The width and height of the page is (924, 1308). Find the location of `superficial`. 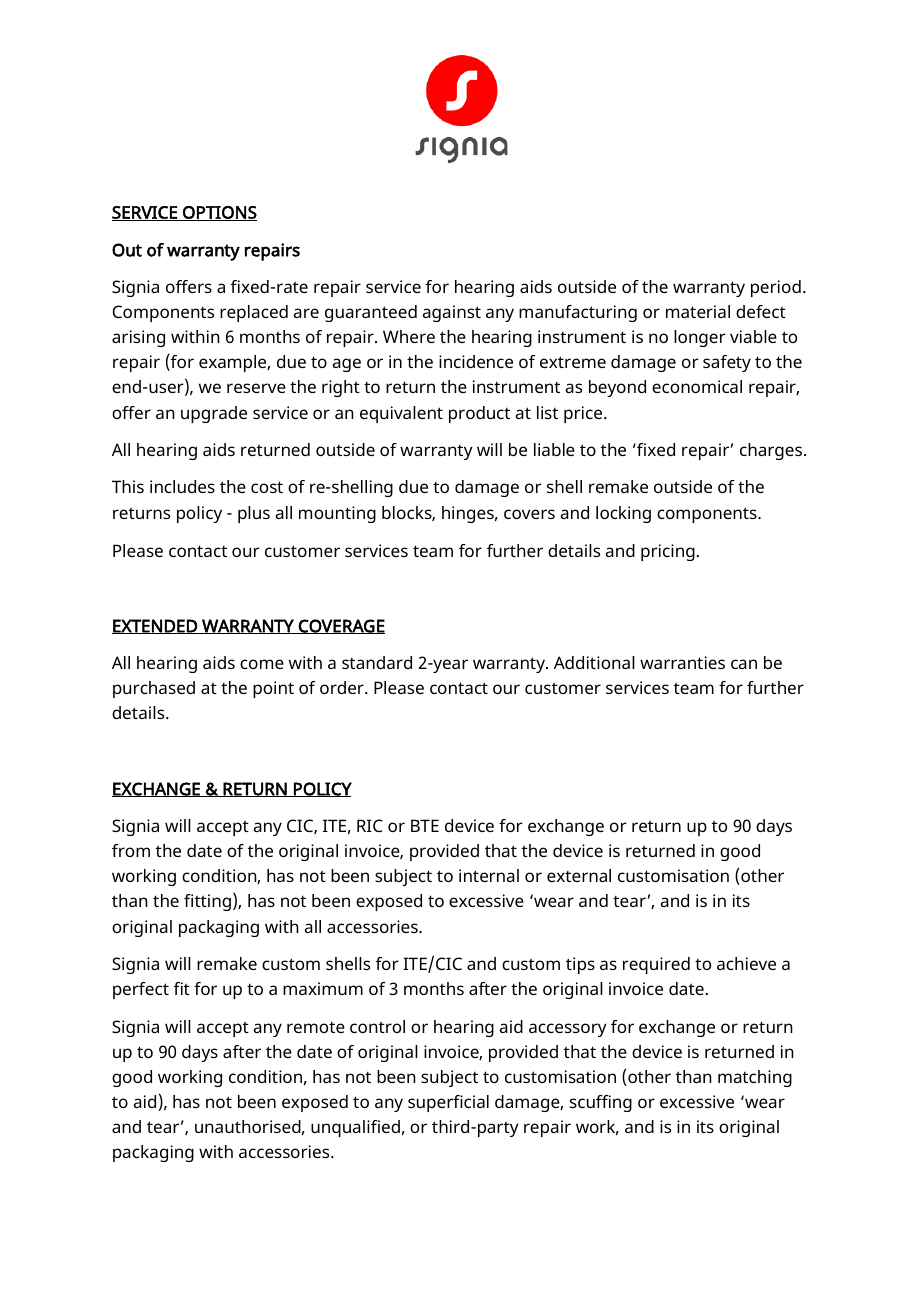

superficial is located at coordinates (448, 1103).
